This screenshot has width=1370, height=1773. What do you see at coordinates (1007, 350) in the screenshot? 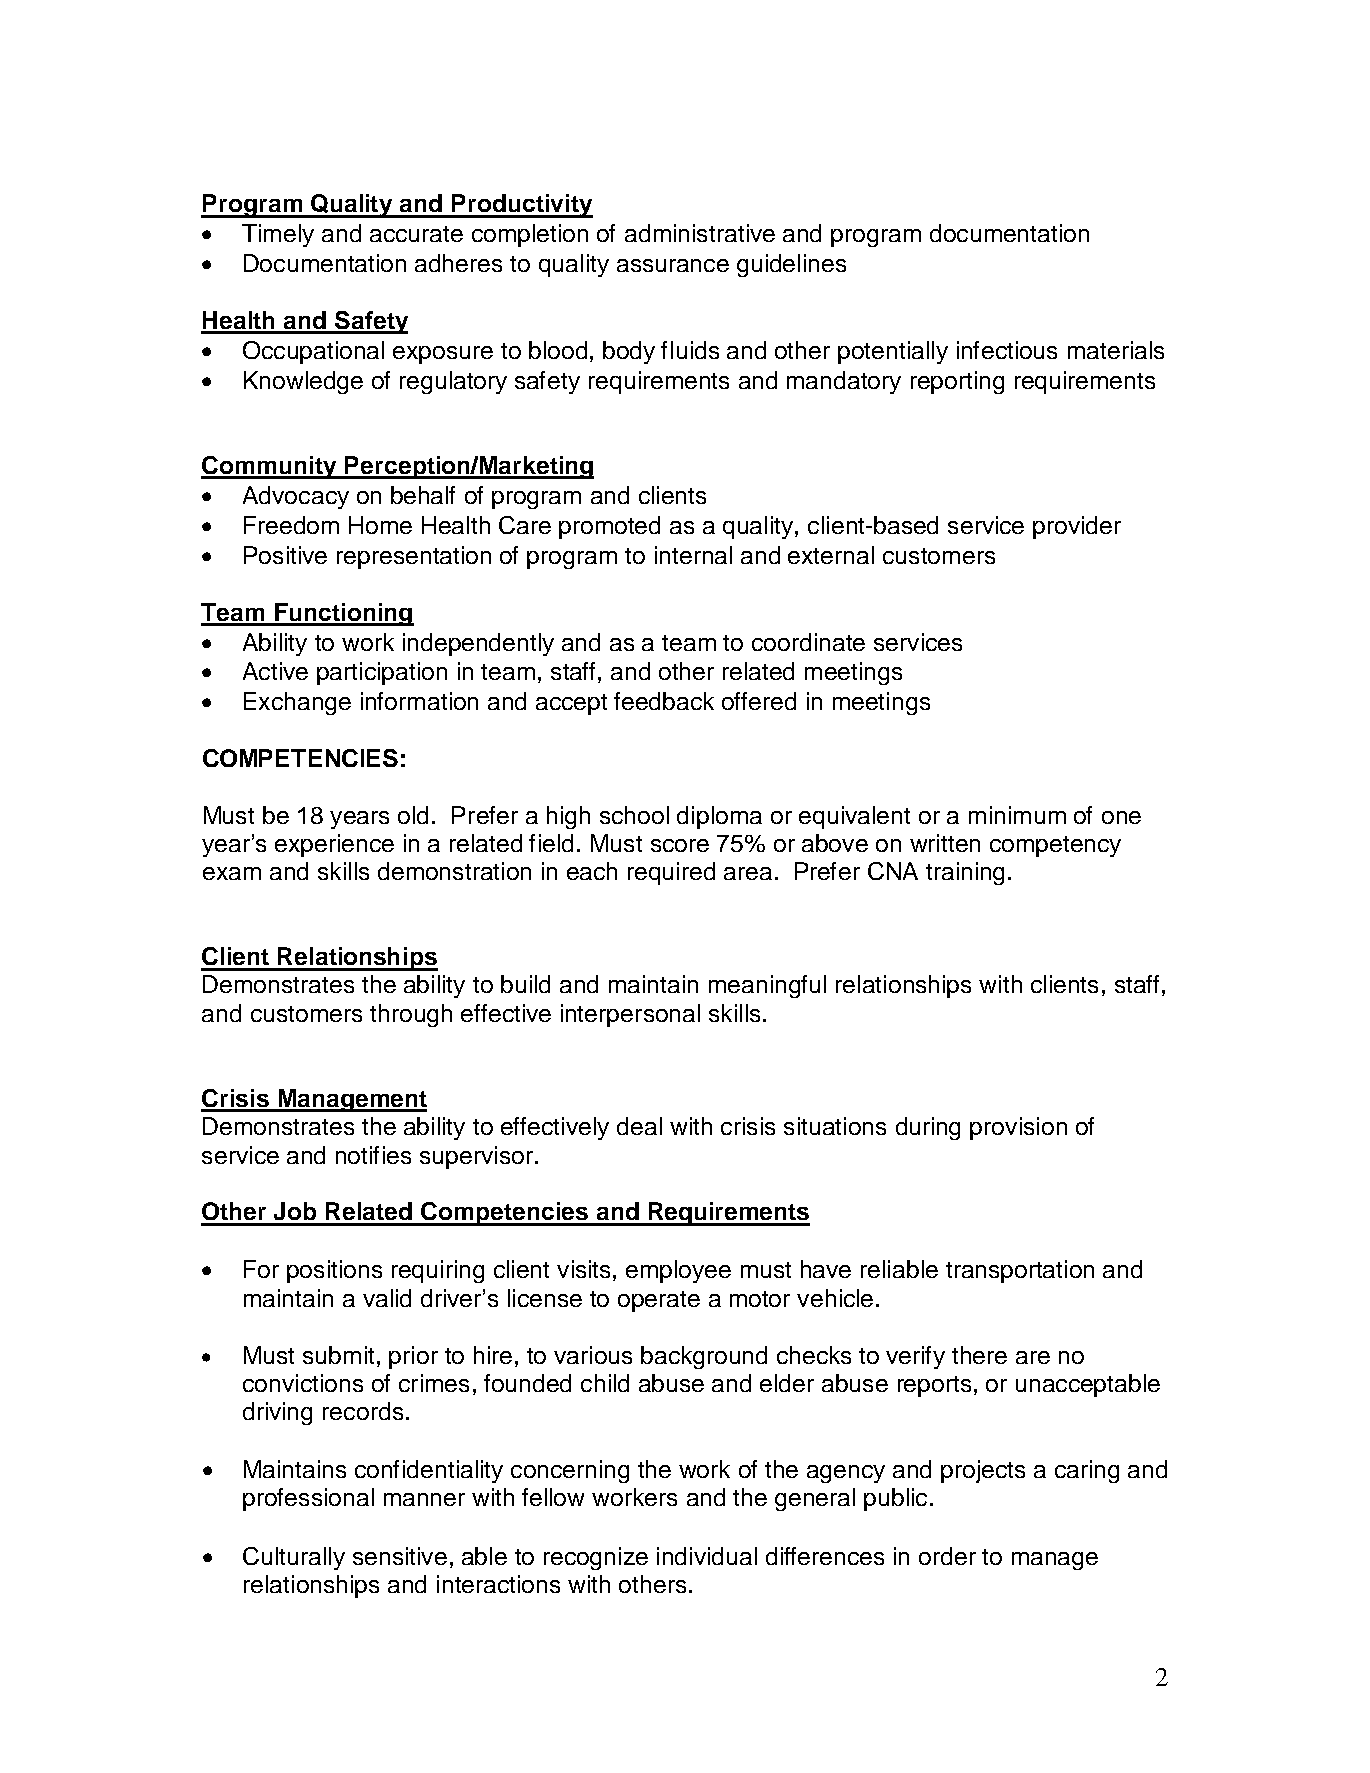
I see `infectious` at bounding box center [1007, 350].
